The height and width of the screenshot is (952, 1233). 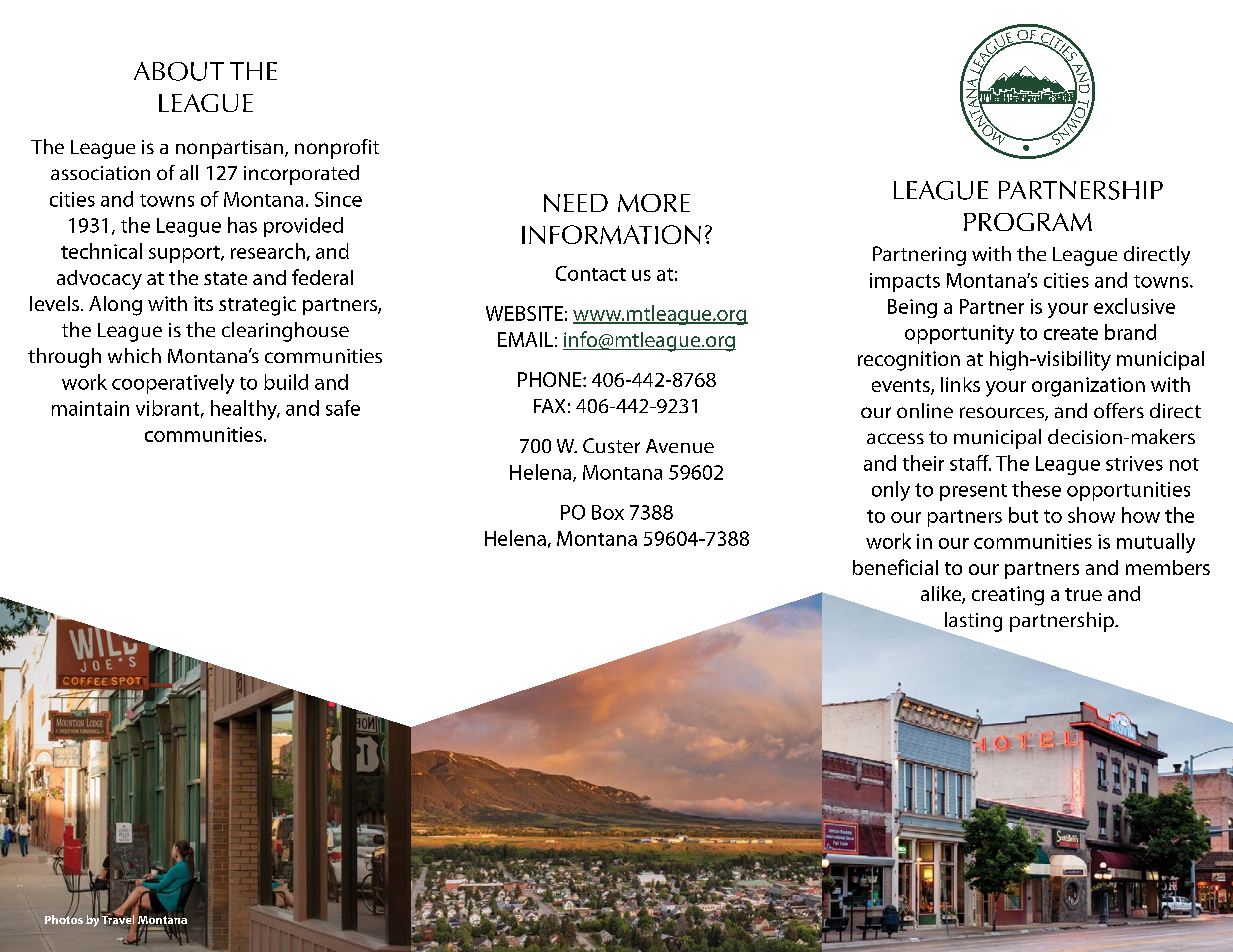 I want to click on Contact, so click(x=591, y=273).
